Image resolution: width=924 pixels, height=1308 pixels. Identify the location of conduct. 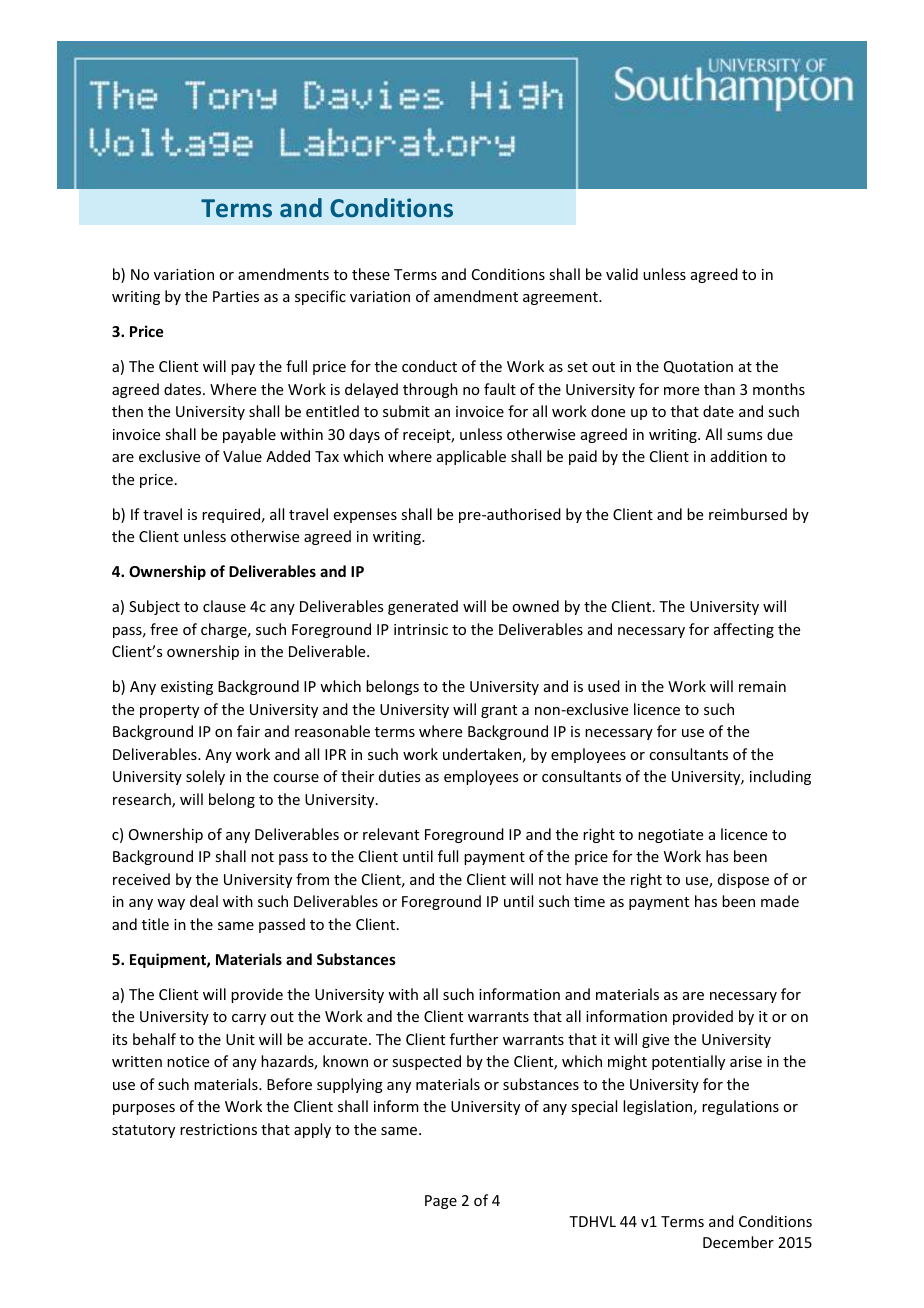
(429, 366).
